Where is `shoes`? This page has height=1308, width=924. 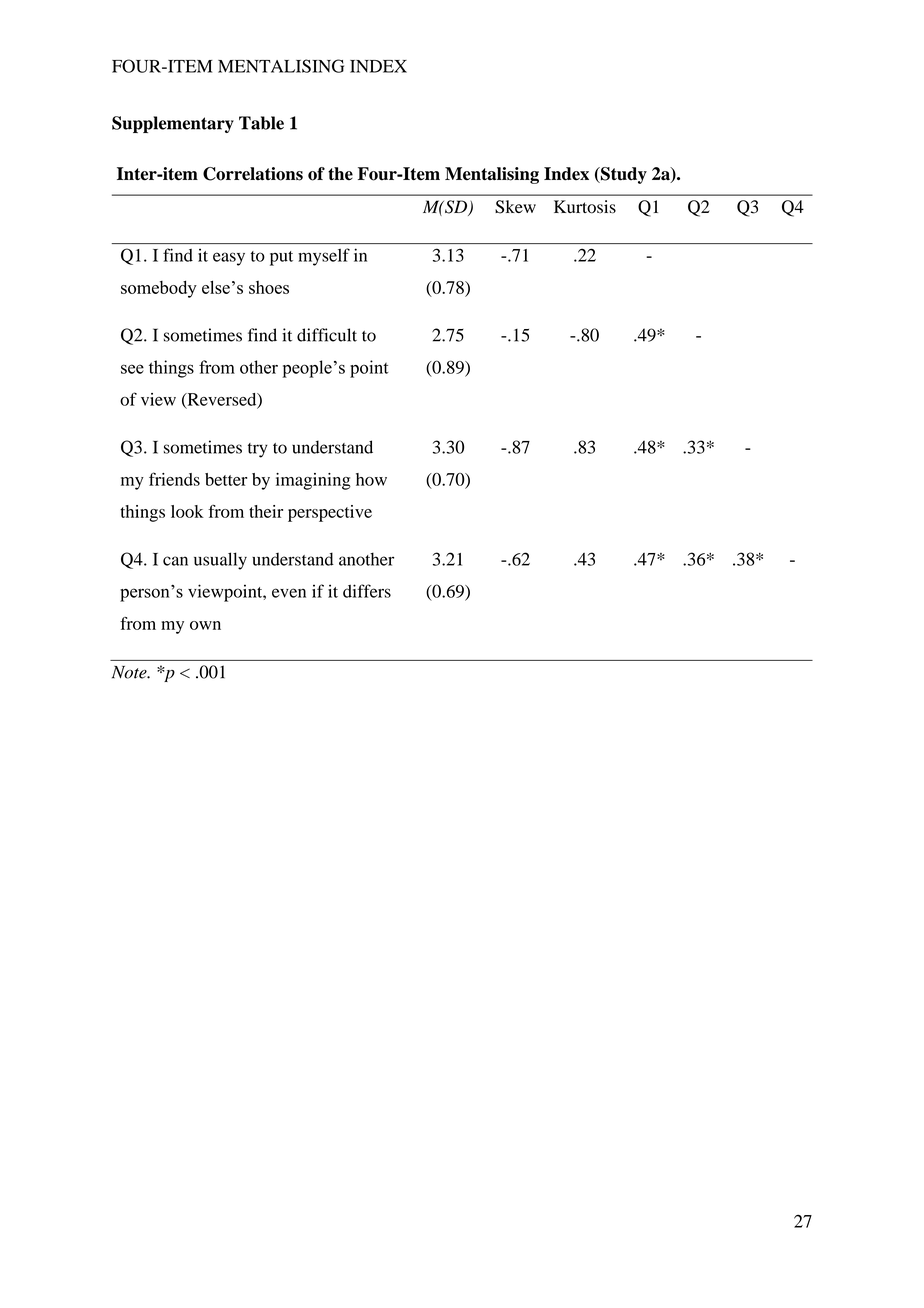
shoes is located at coordinates (269, 287).
